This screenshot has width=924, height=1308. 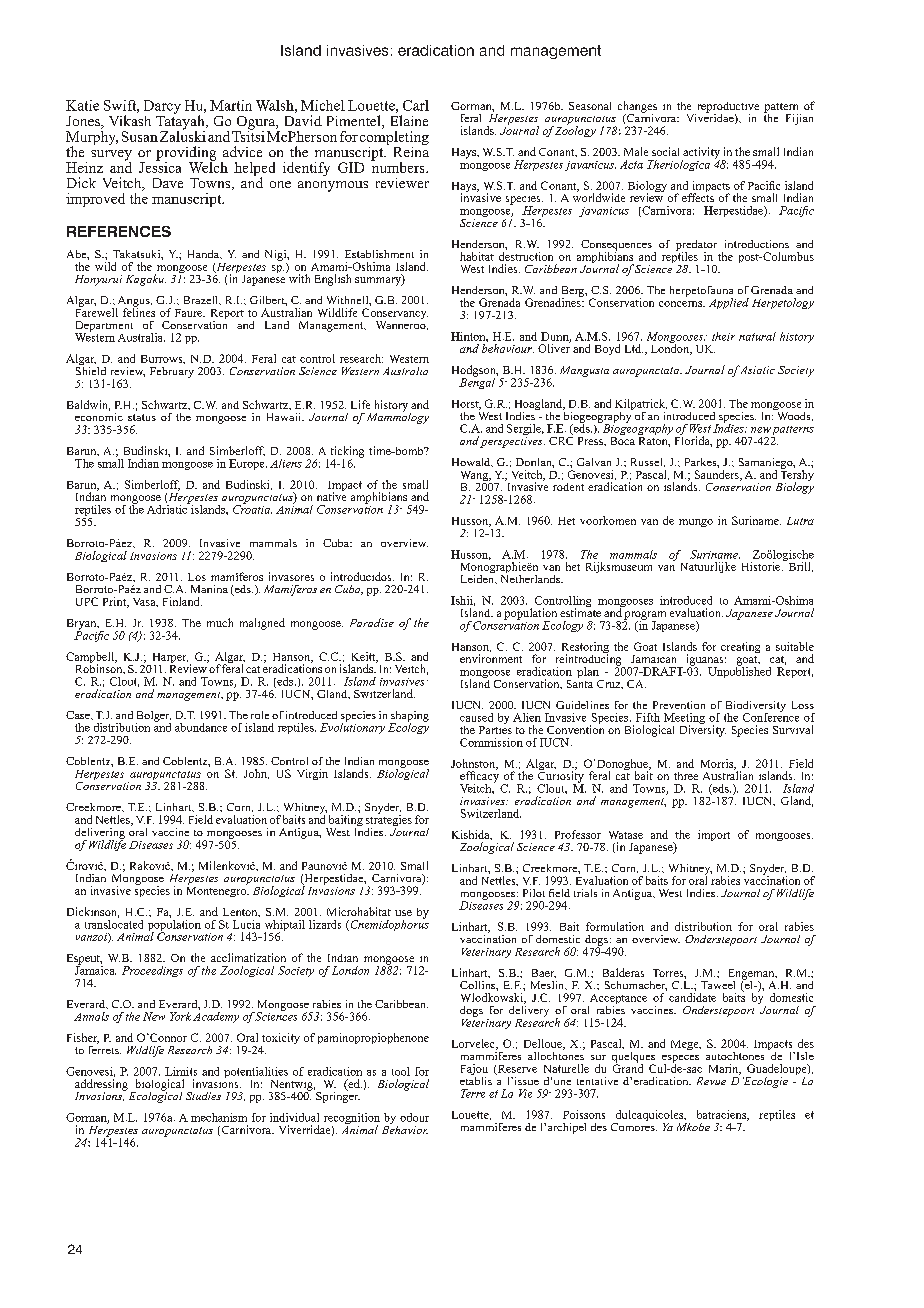 I want to click on Susan, so click(x=140, y=136).
